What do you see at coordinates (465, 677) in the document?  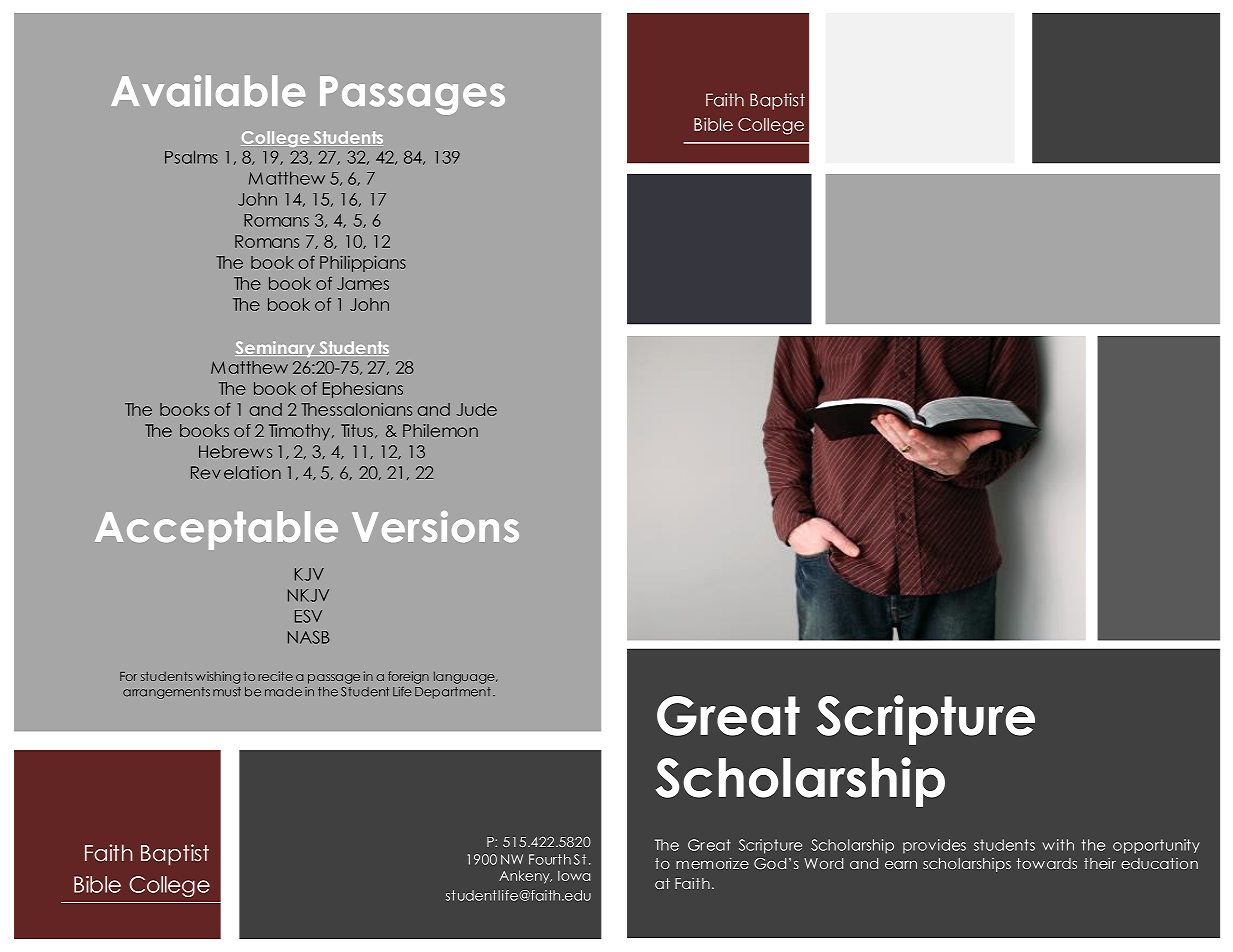 I see `language` at bounding box center [465, 677].
